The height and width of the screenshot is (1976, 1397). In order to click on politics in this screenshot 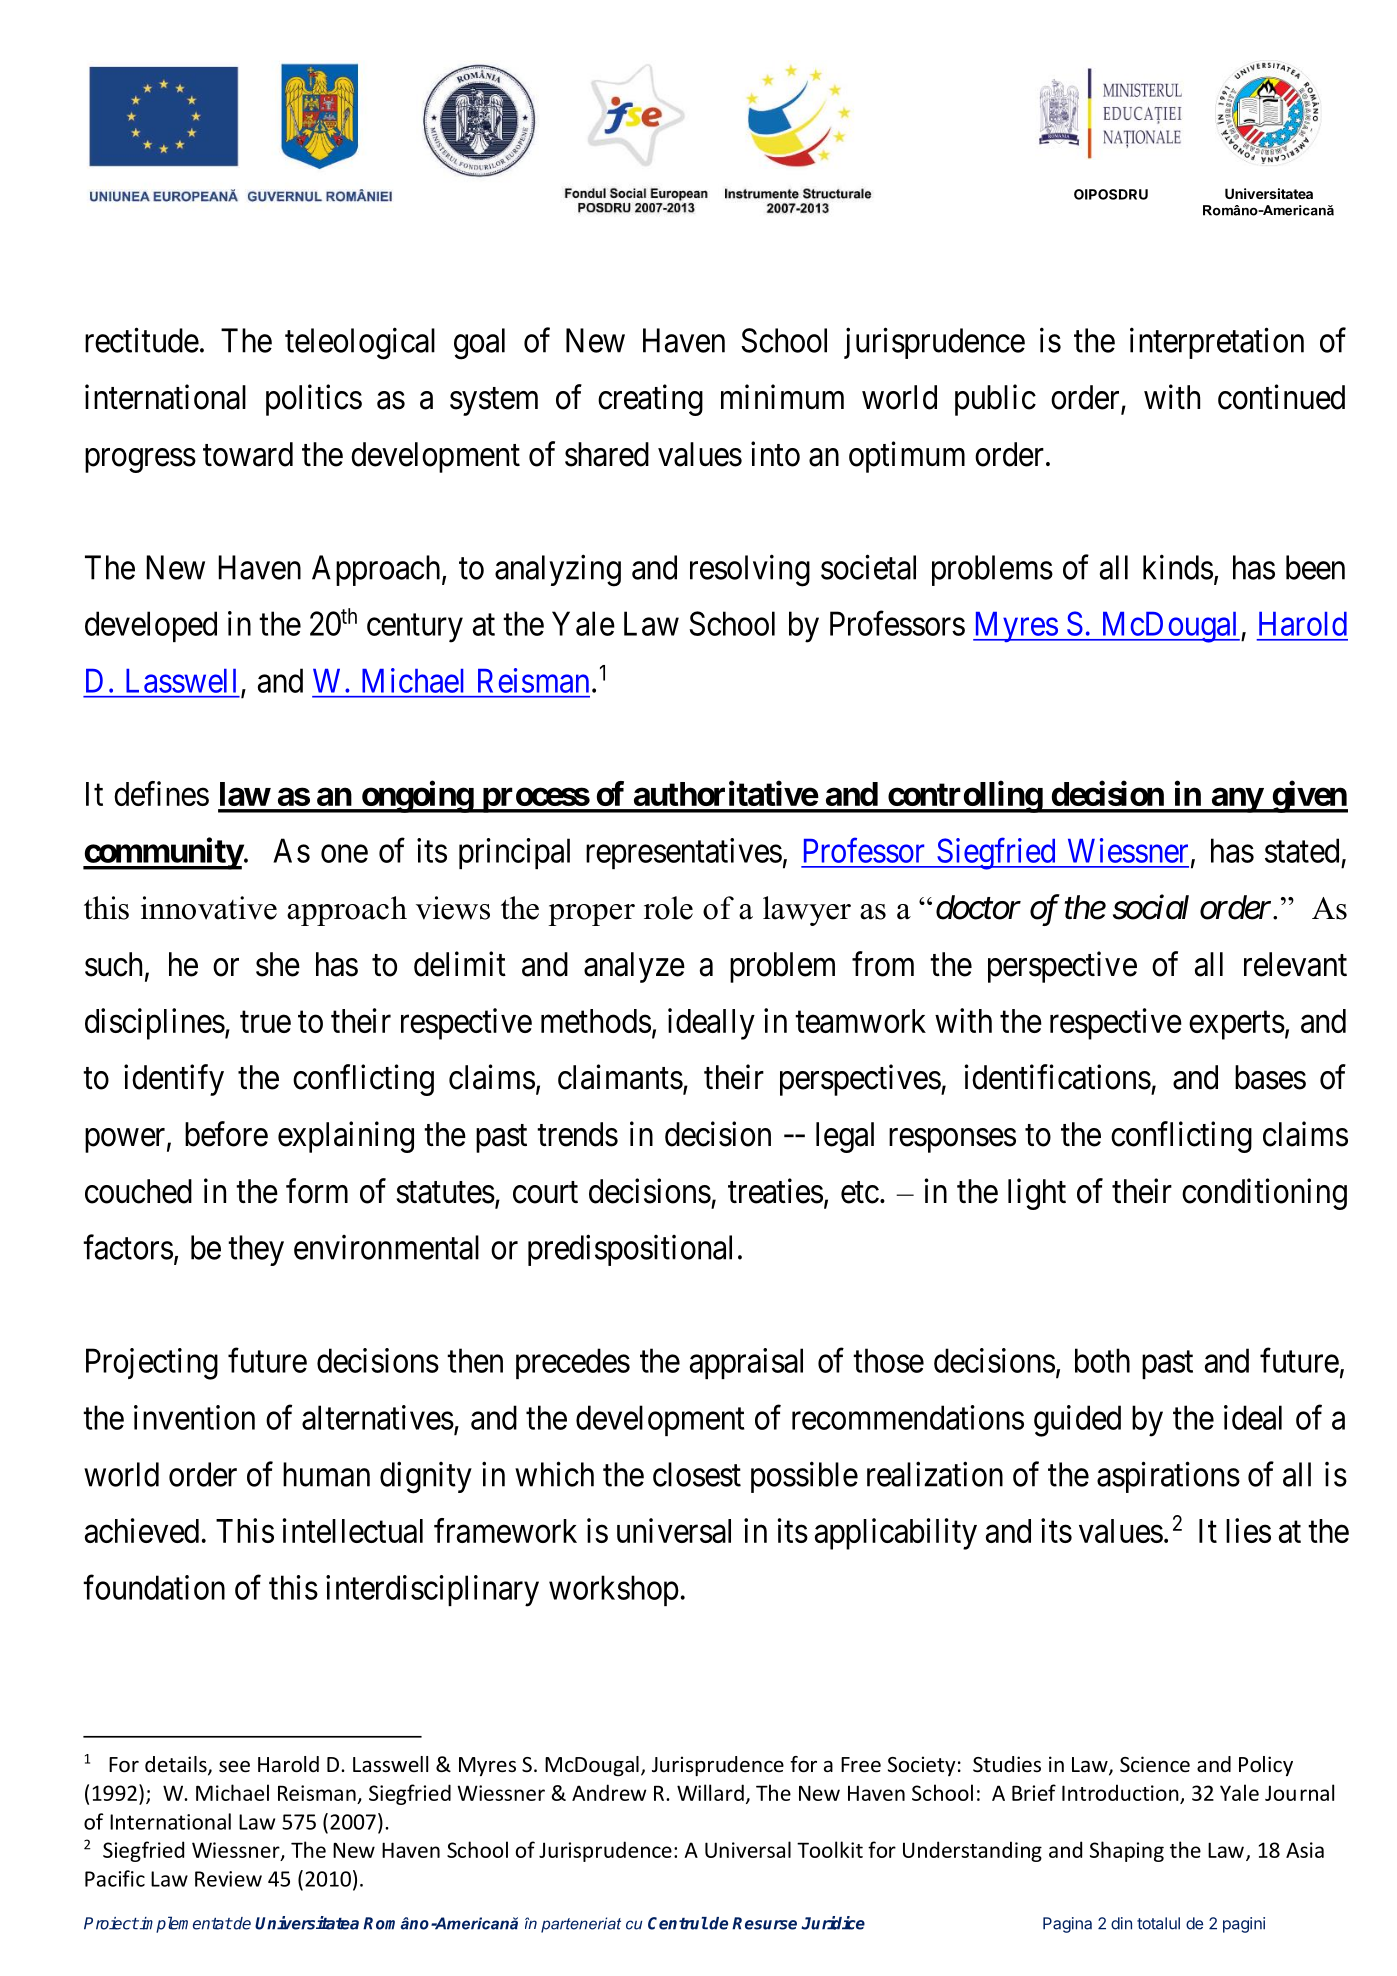, I will do `click(314, 400)`.
